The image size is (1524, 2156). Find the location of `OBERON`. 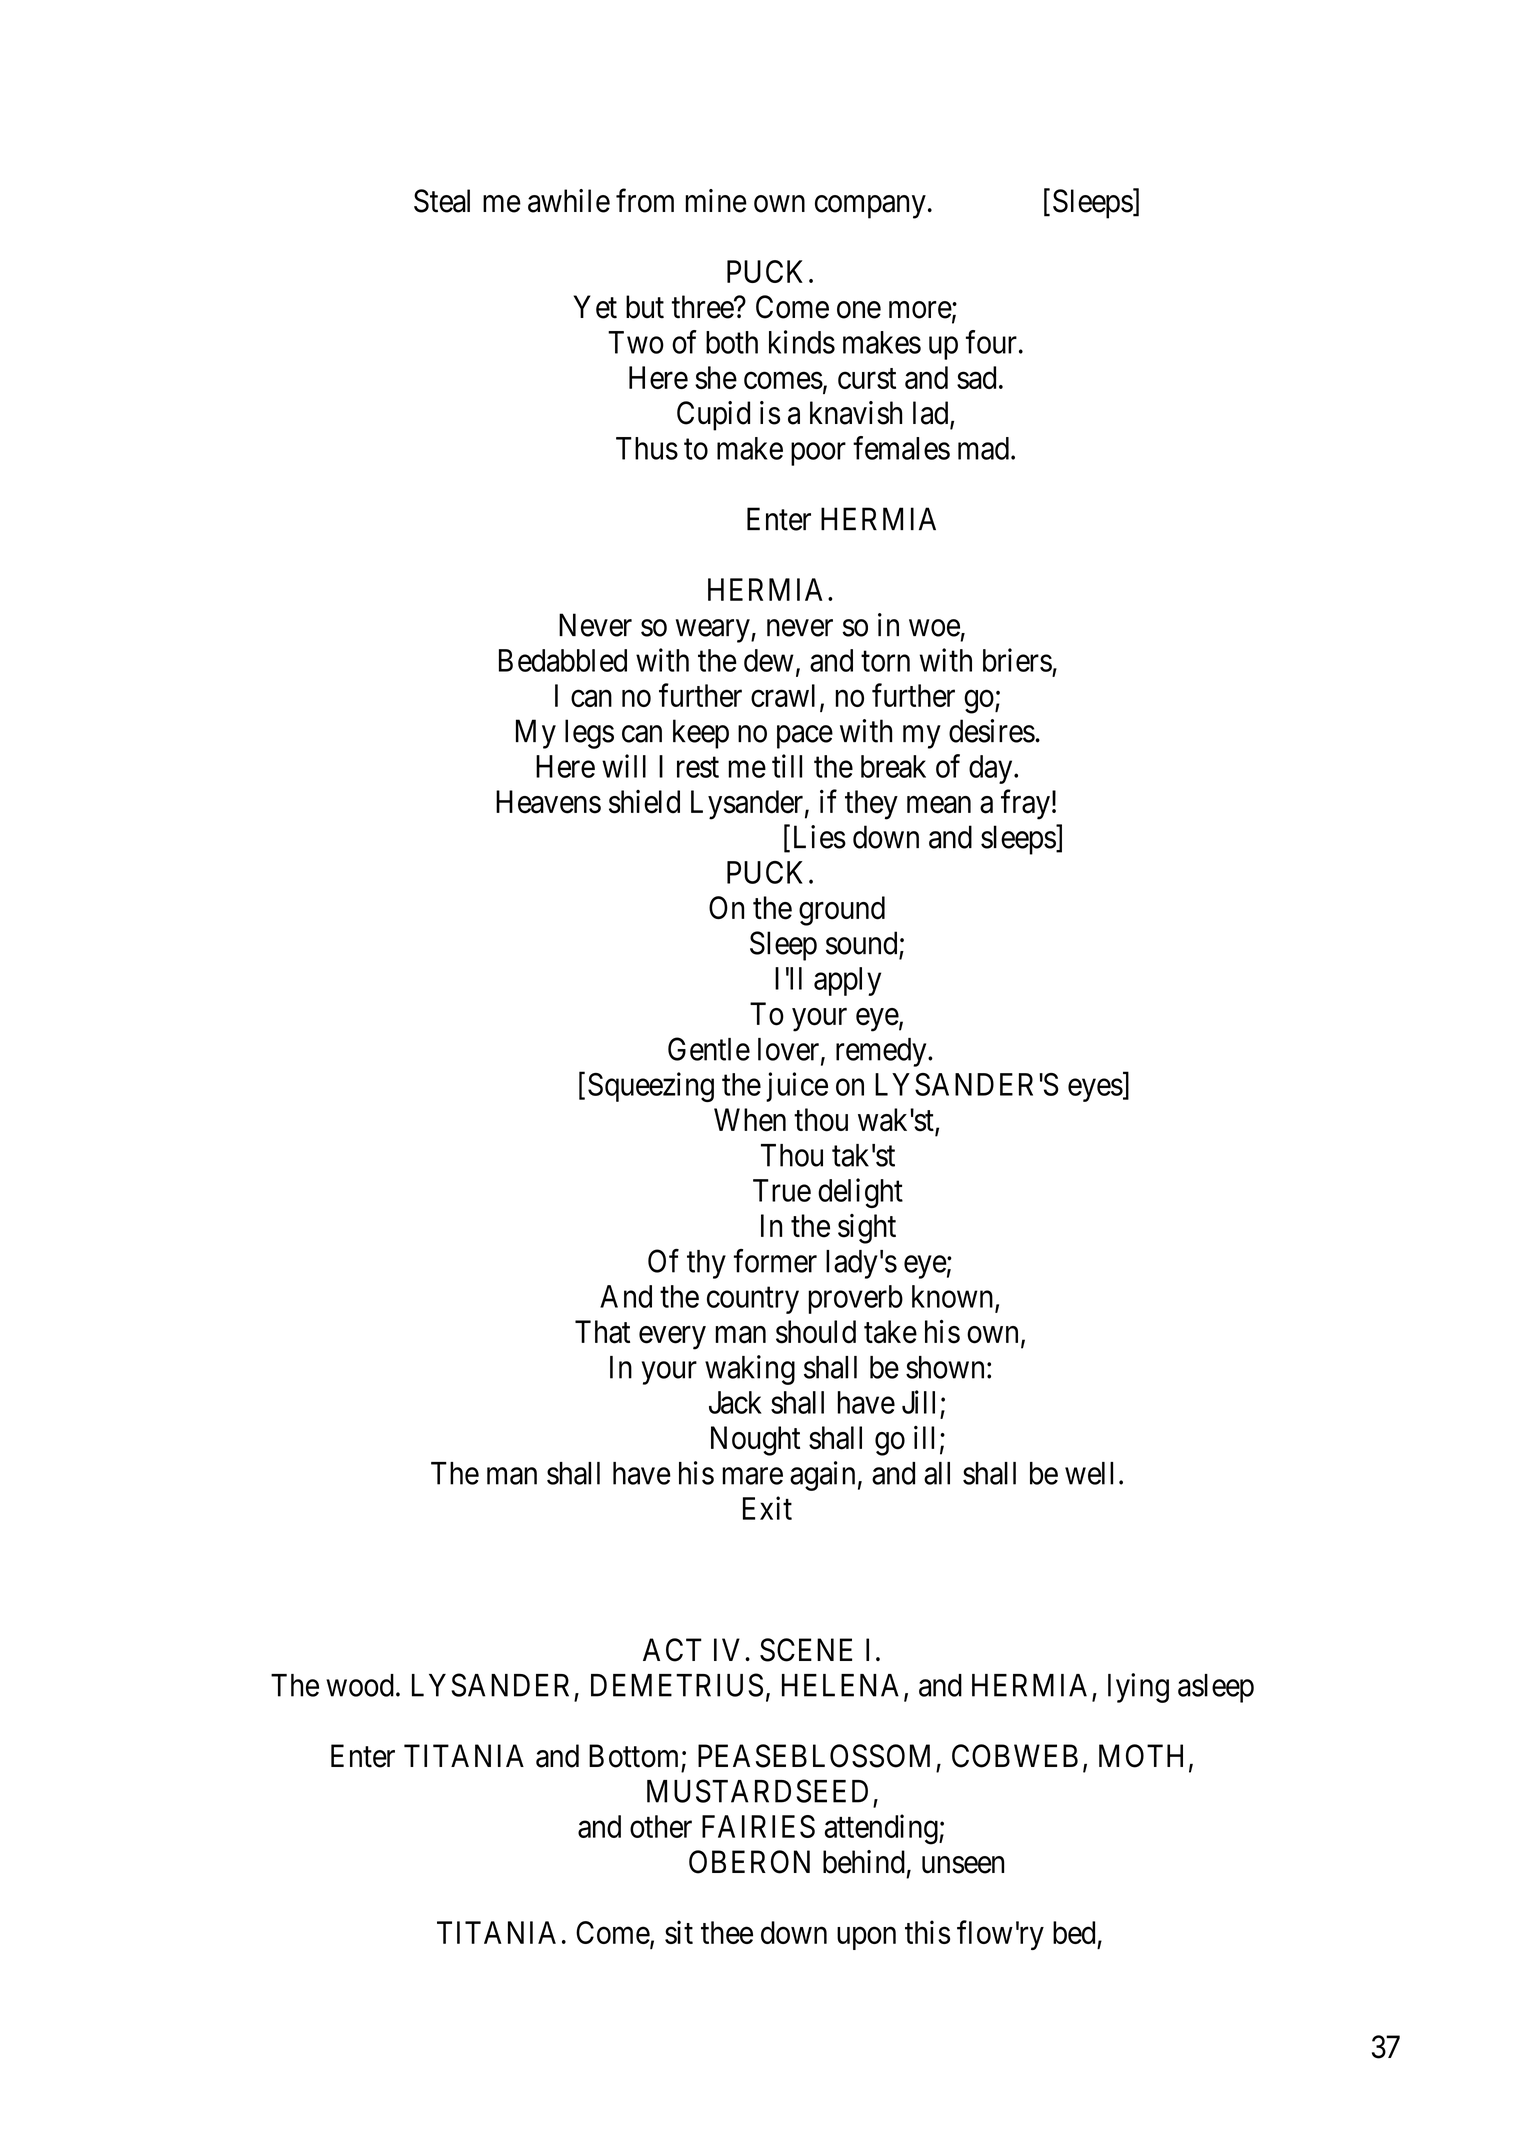

OBERON is located at coordinates (749, 1862).
